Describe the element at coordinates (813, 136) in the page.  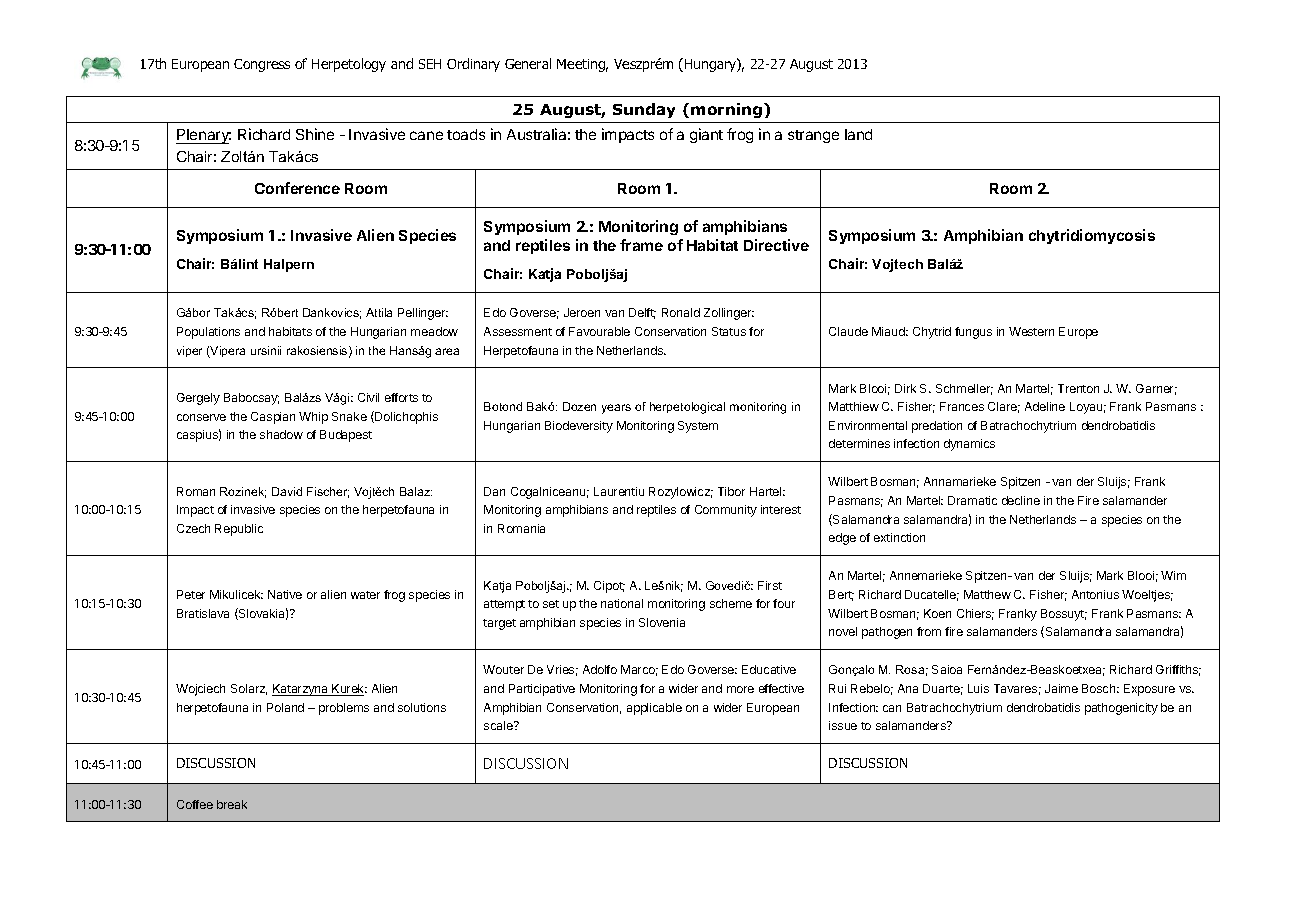
I see `strange` at that location.
